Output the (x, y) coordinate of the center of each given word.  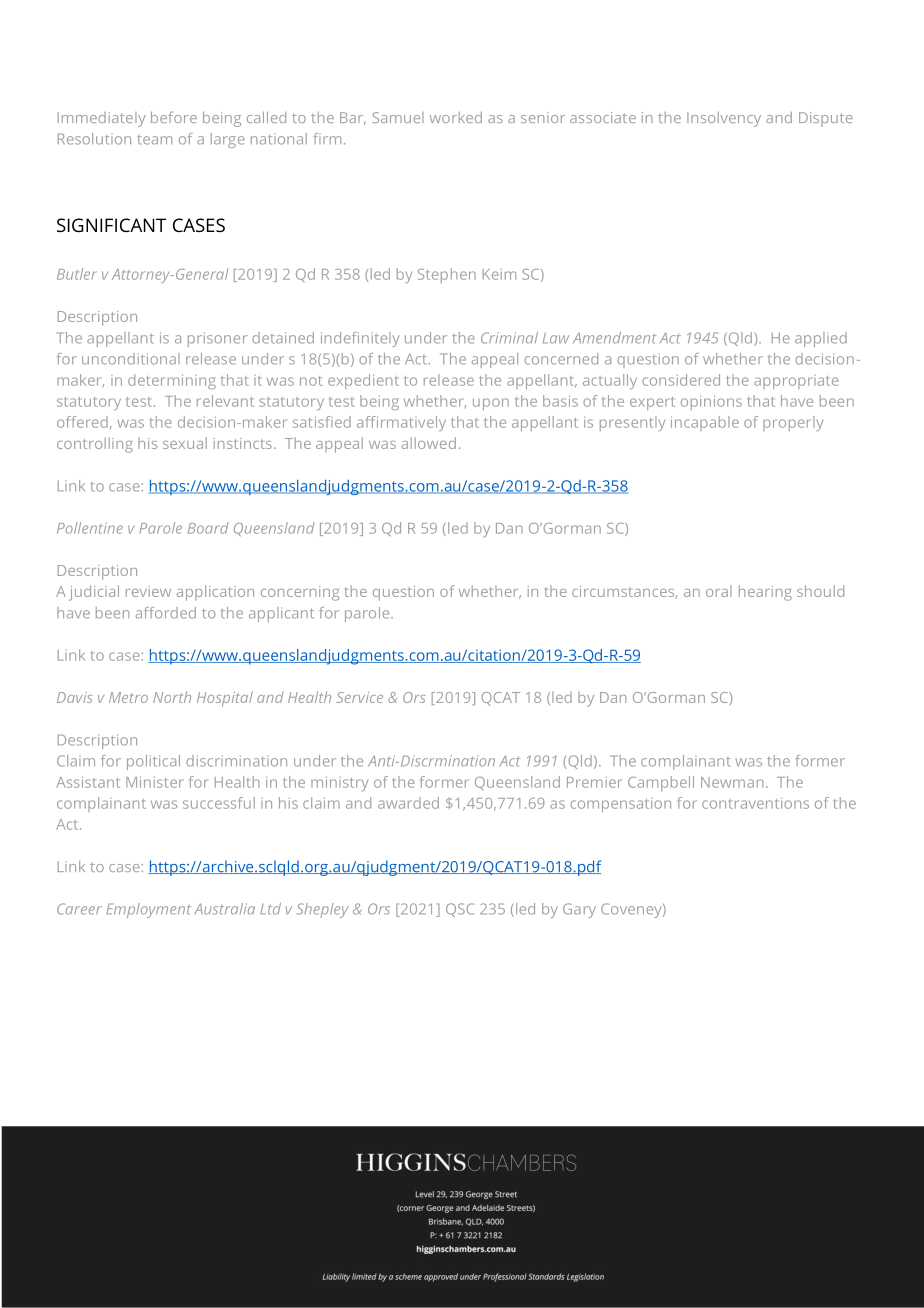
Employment (148, 910)
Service (359, 697)
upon (491, 404)
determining (172, 381)
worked (456, 117)
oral (719, 591)
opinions (711, 402)
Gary (579, 910)
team (154, 140)
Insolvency (724, 119)
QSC (460, 910)
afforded (166, 613)
